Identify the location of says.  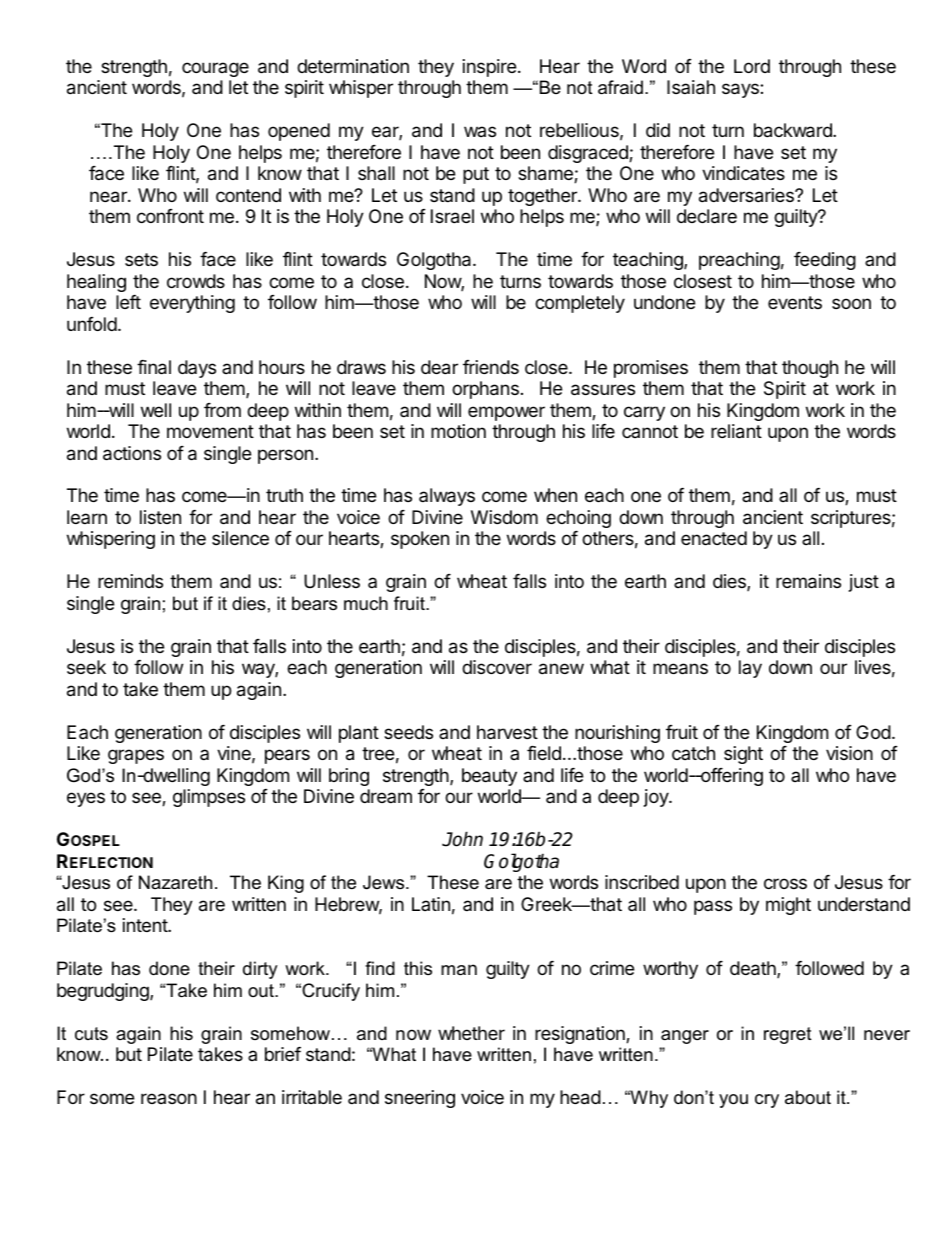
(741, 90).
